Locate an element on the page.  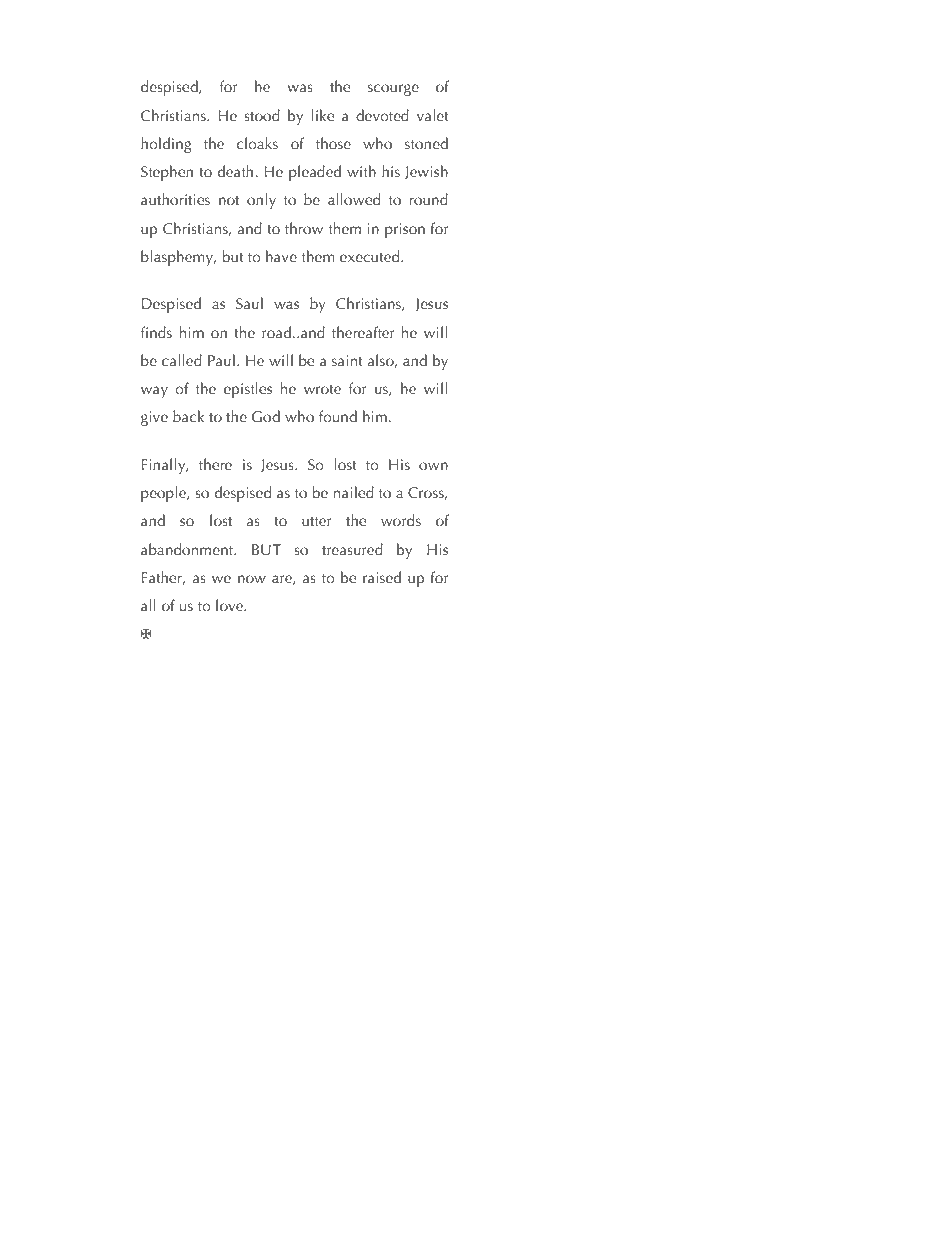
own is located at coordinates (433, 466).
